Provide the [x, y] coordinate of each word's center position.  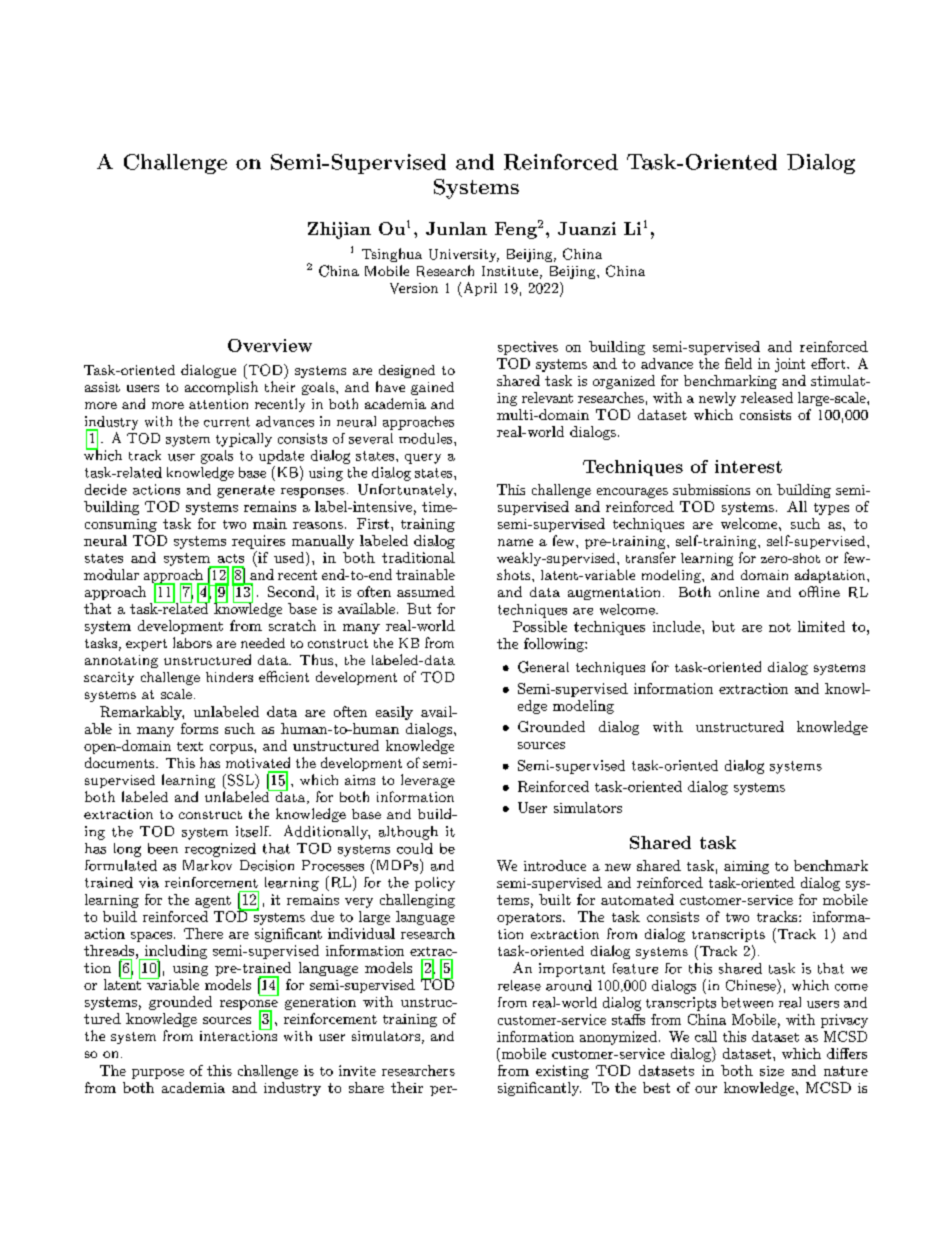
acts [231, 558]
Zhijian [339, 230]
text [190, 746]
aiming [746, 867]
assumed [426, 591]
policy [435, 884]
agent [213, 902]
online [739, 592]
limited [821, 626]
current [227, 422]
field [738, 363]
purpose [158, 1074]
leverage [428, 781]
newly [717, 399]
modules [425, 438]
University [464, 255]
